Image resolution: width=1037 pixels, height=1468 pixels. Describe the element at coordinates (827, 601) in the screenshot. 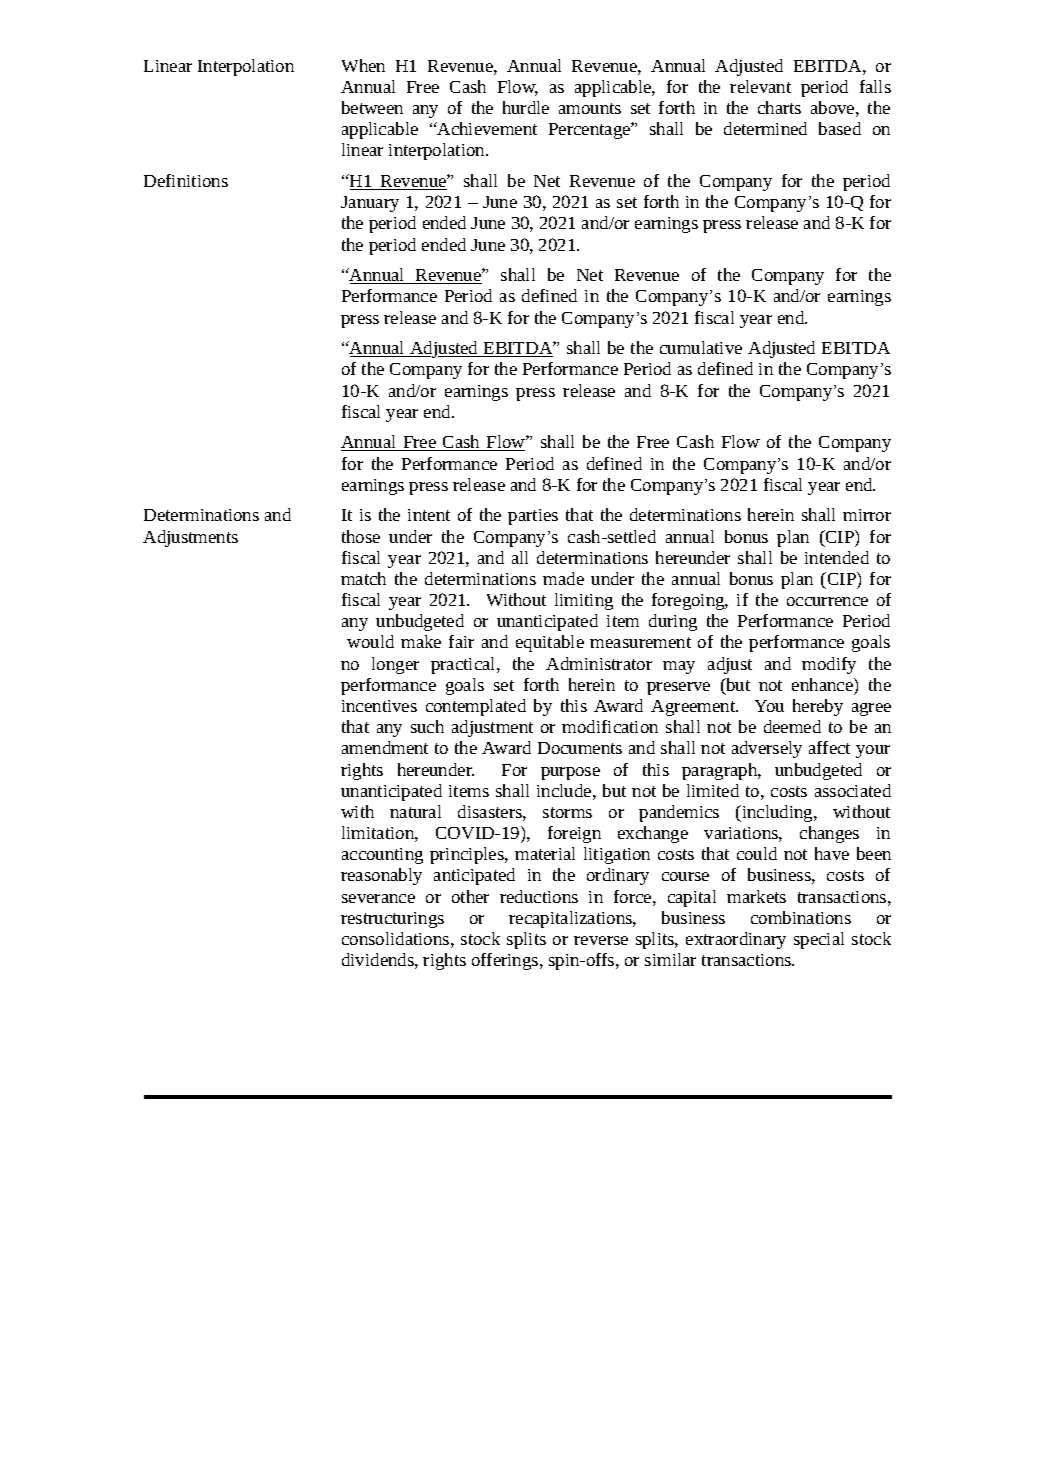

I see `occurrence` at that location.
